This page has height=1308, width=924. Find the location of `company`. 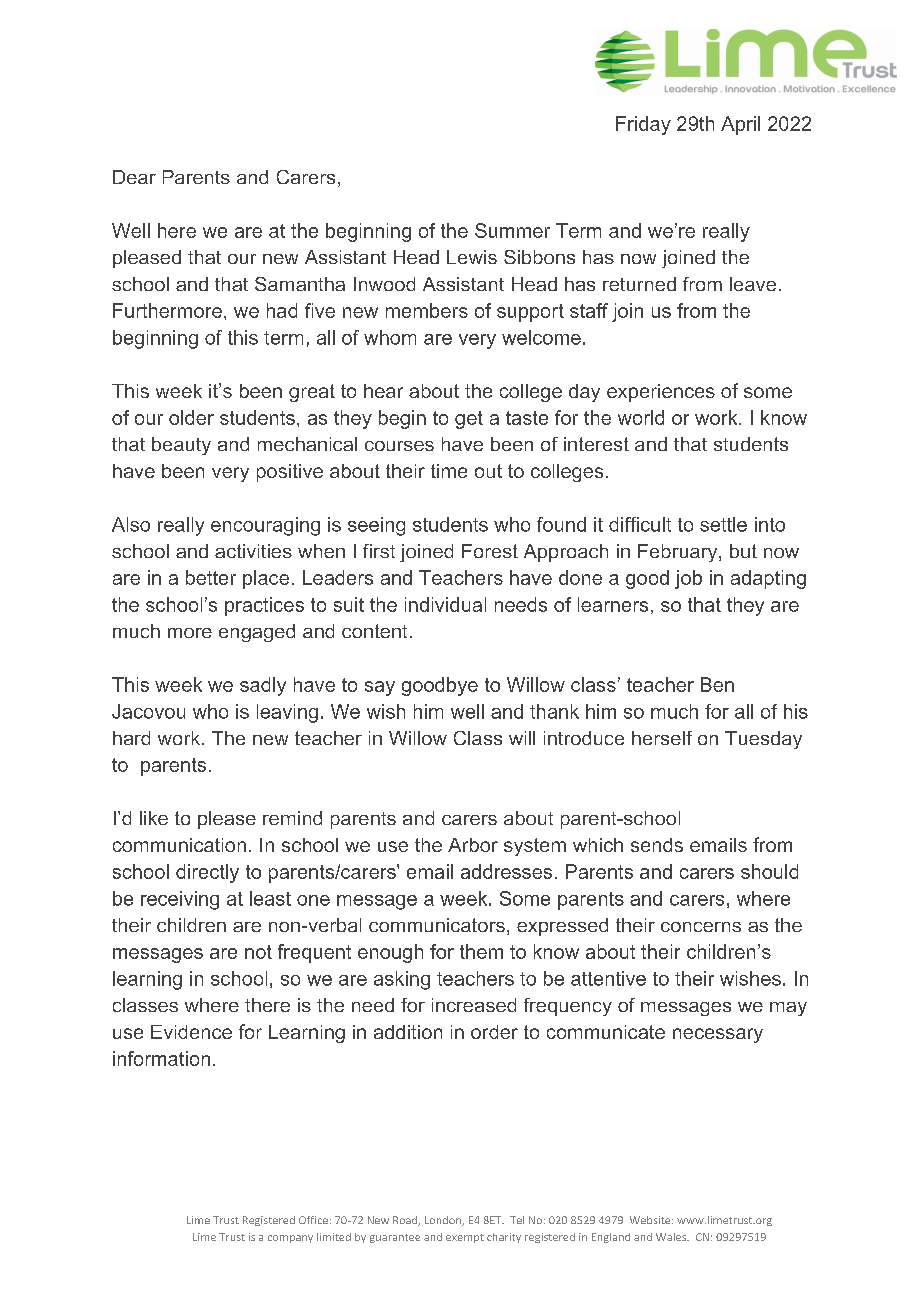

company is located at coordinates (290, 1239).
